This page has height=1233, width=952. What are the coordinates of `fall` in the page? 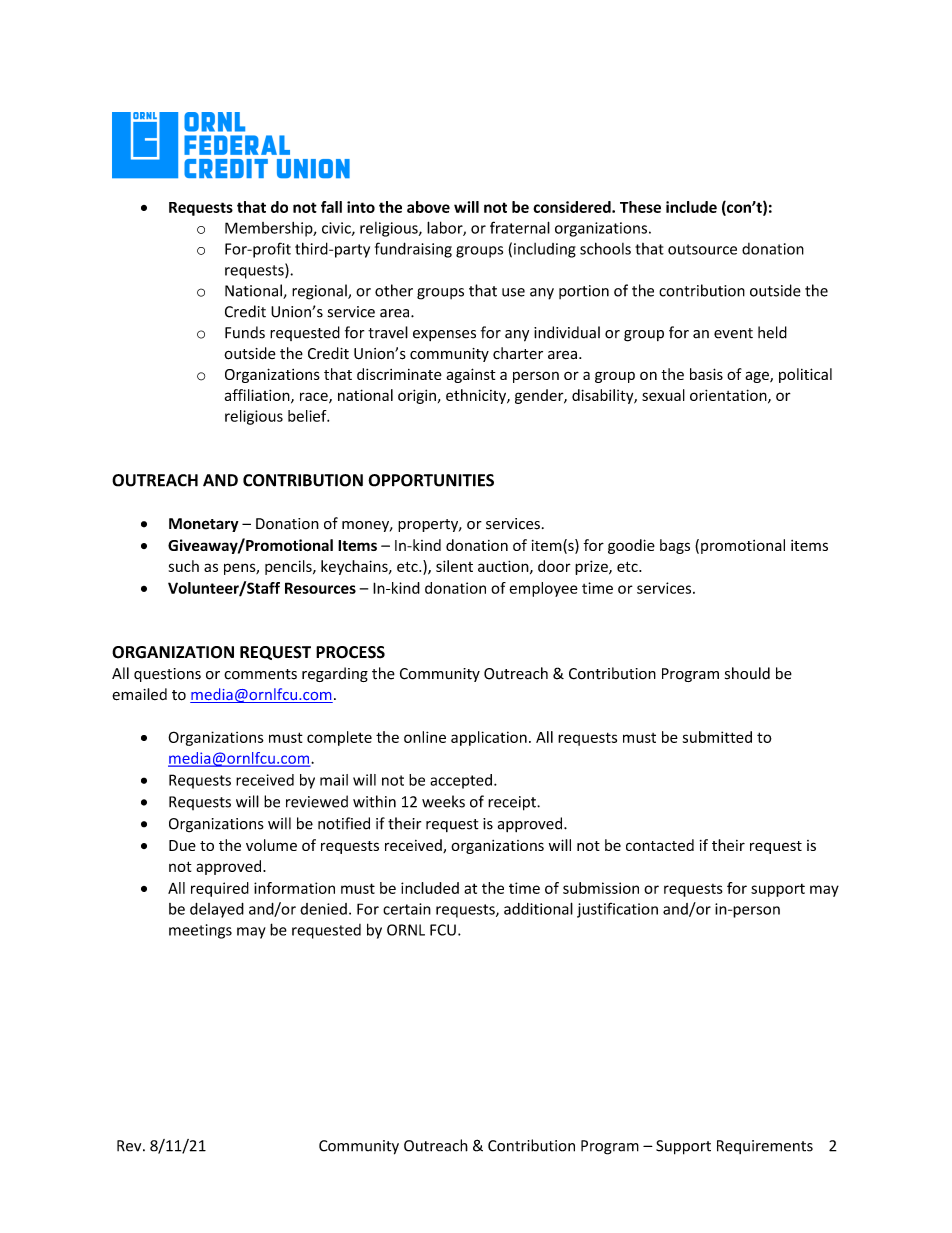 It's located at (331, 207).
